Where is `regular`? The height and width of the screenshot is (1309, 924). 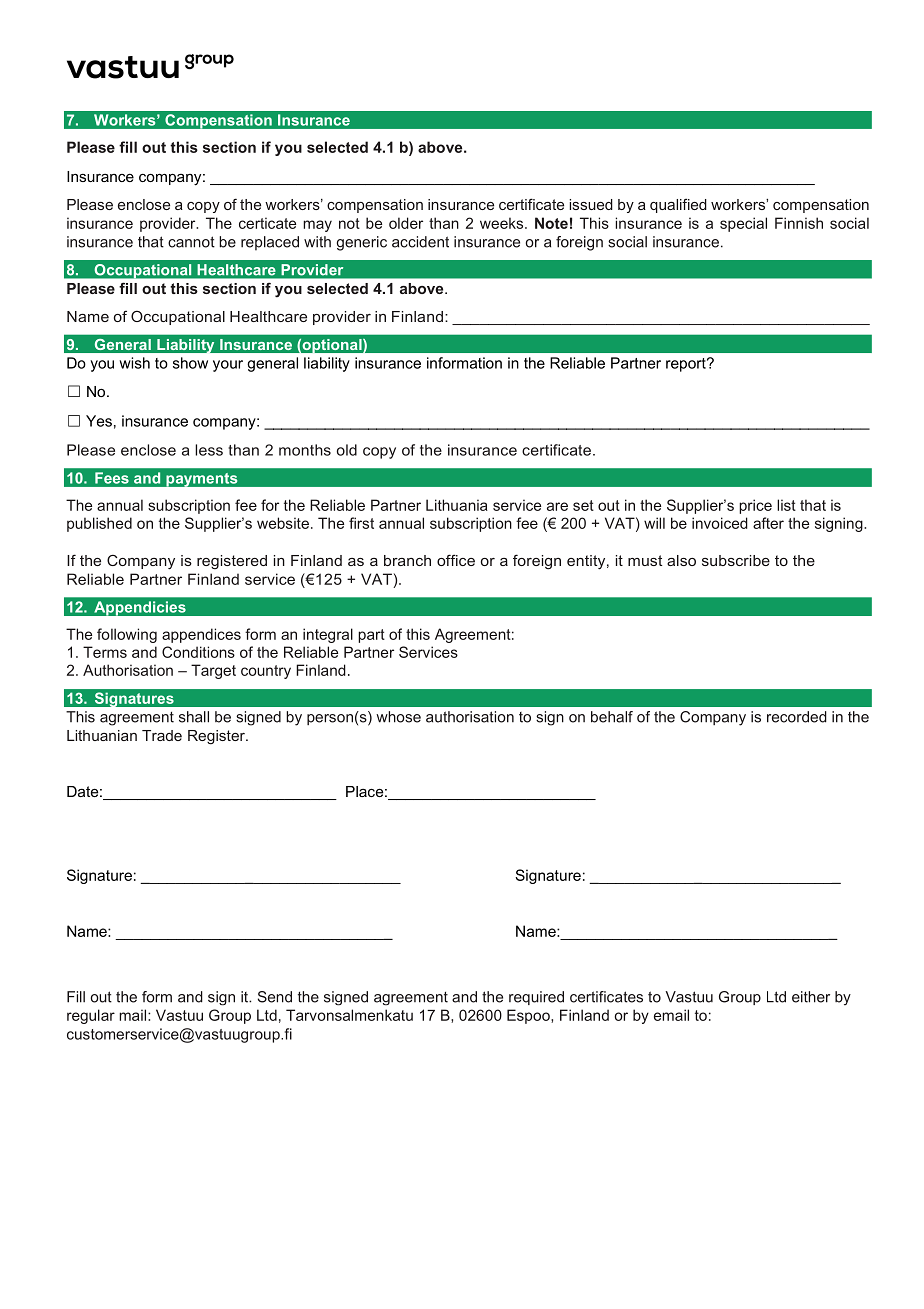 regular is located at coordinates (91, 1016).
